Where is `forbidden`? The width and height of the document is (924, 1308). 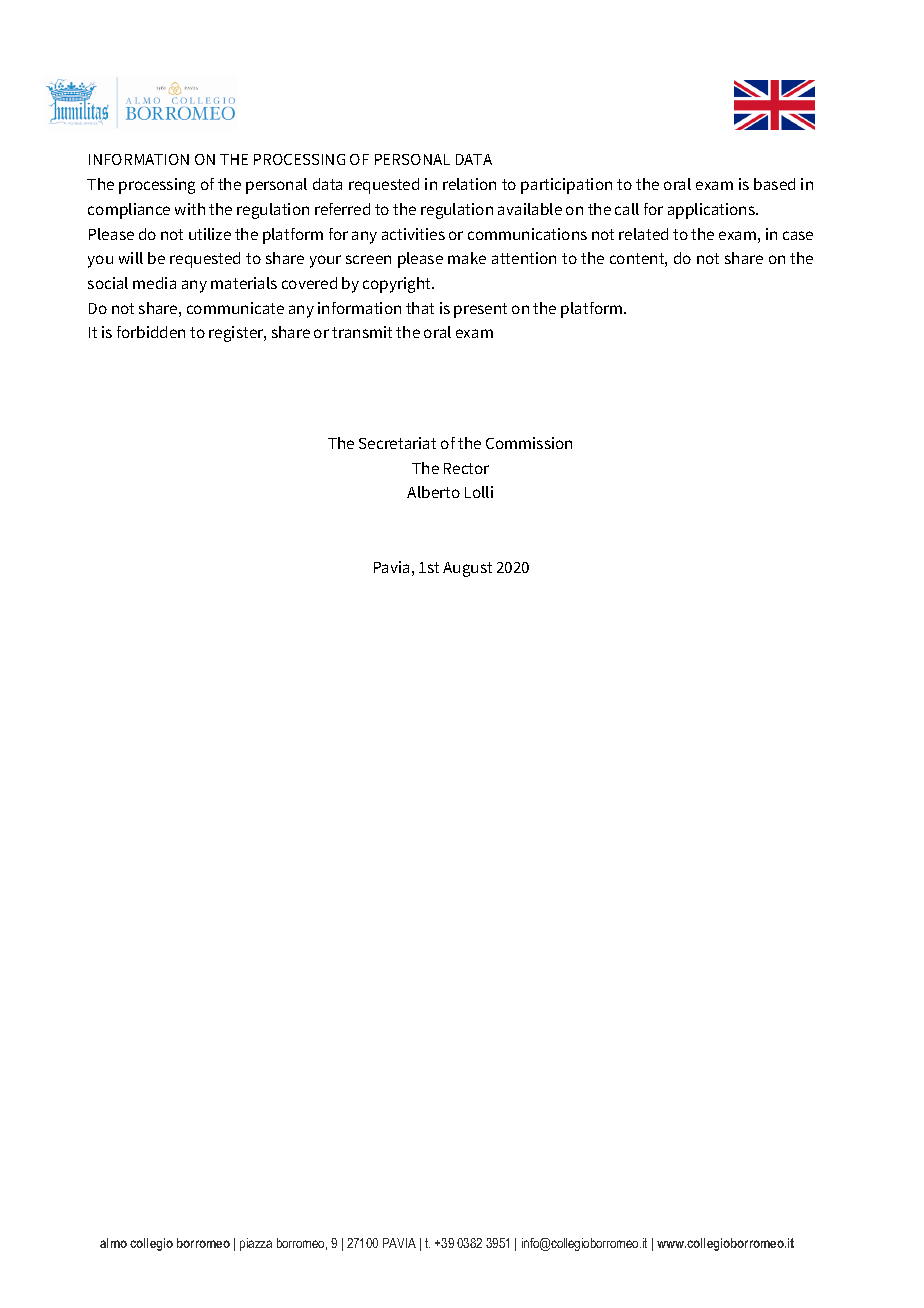 forbidden is located at coordinates (151, 332).
